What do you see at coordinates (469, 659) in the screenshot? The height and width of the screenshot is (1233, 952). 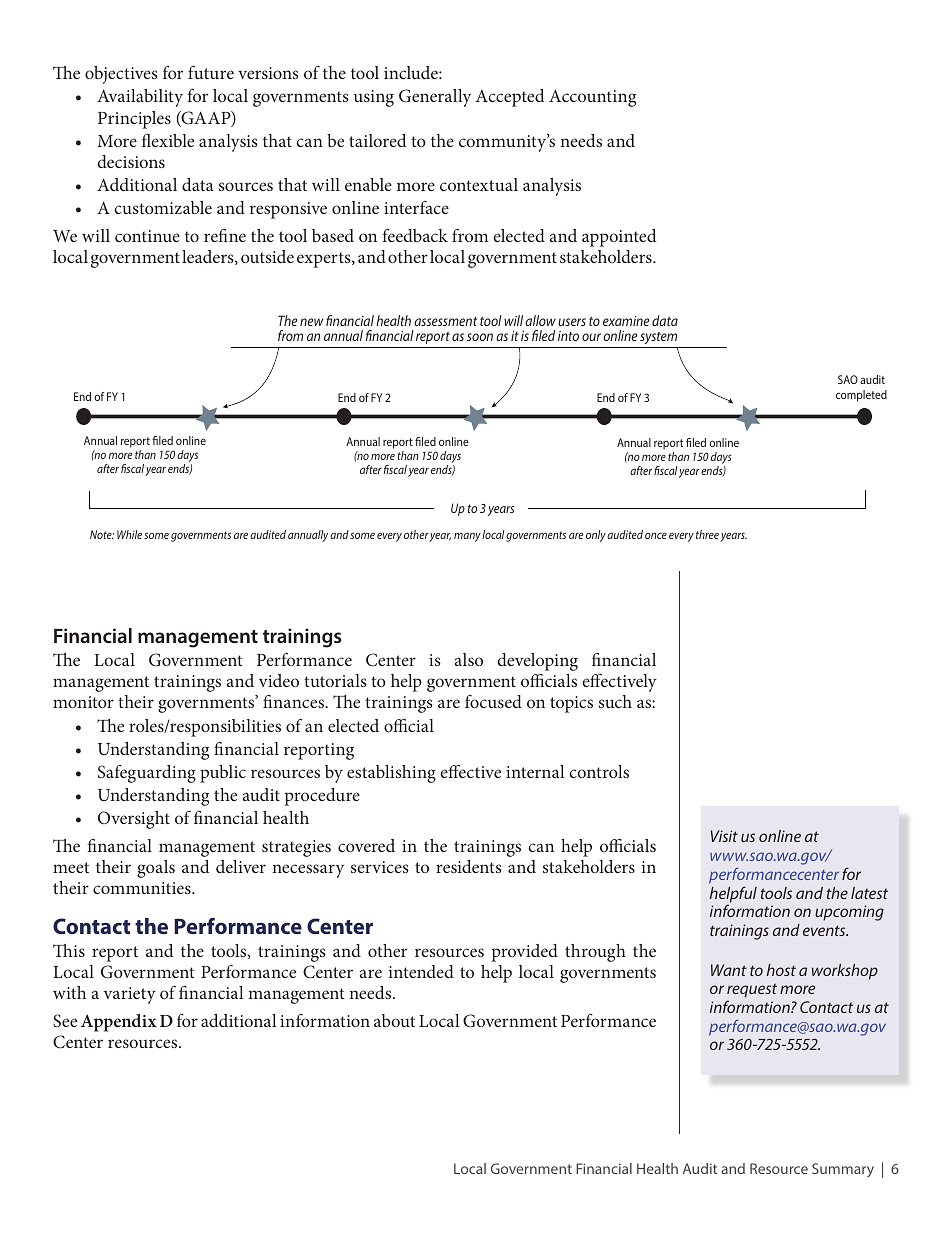 I see `also` at bounding box center [469, 659].
